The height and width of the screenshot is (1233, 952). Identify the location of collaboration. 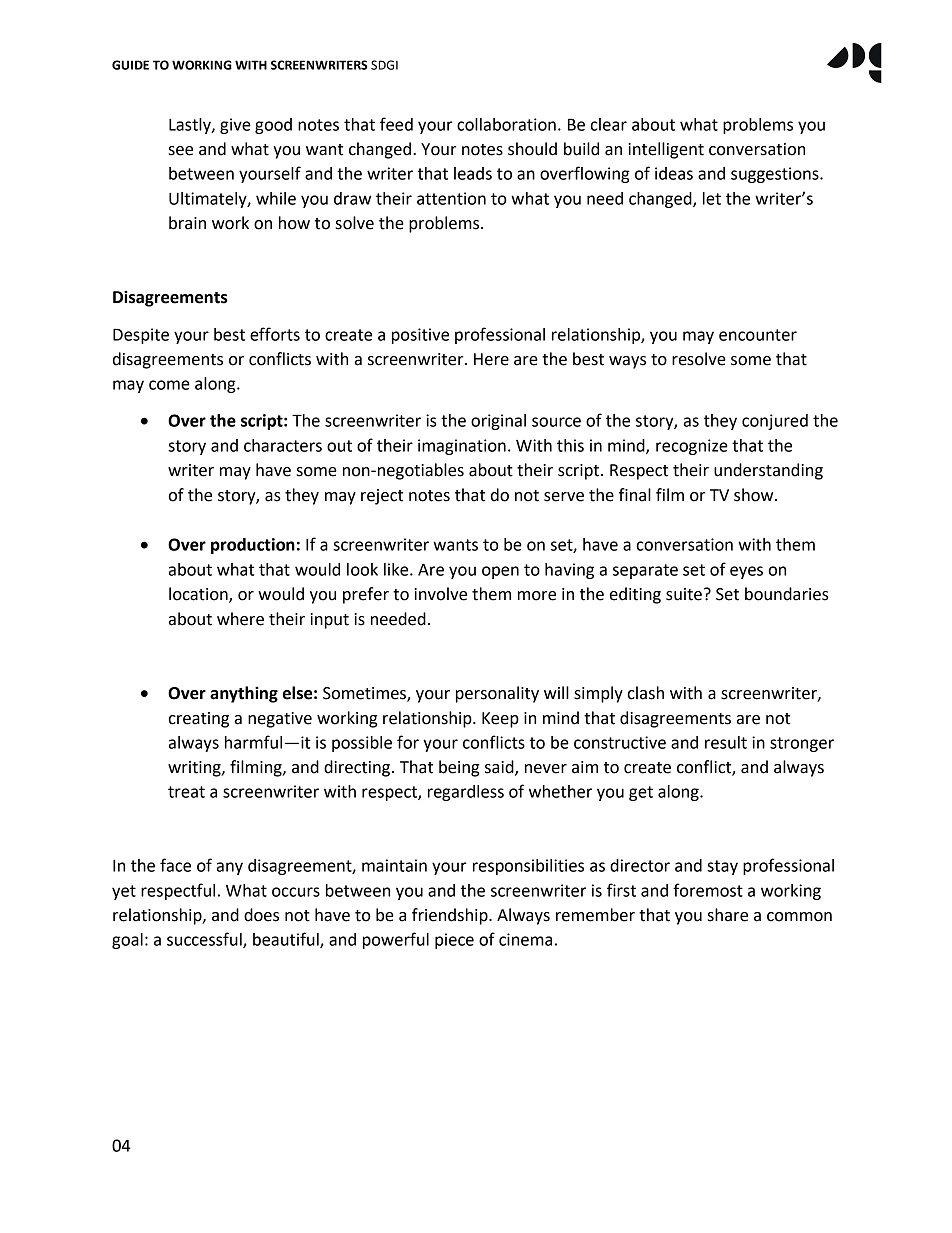
(506, 124).
